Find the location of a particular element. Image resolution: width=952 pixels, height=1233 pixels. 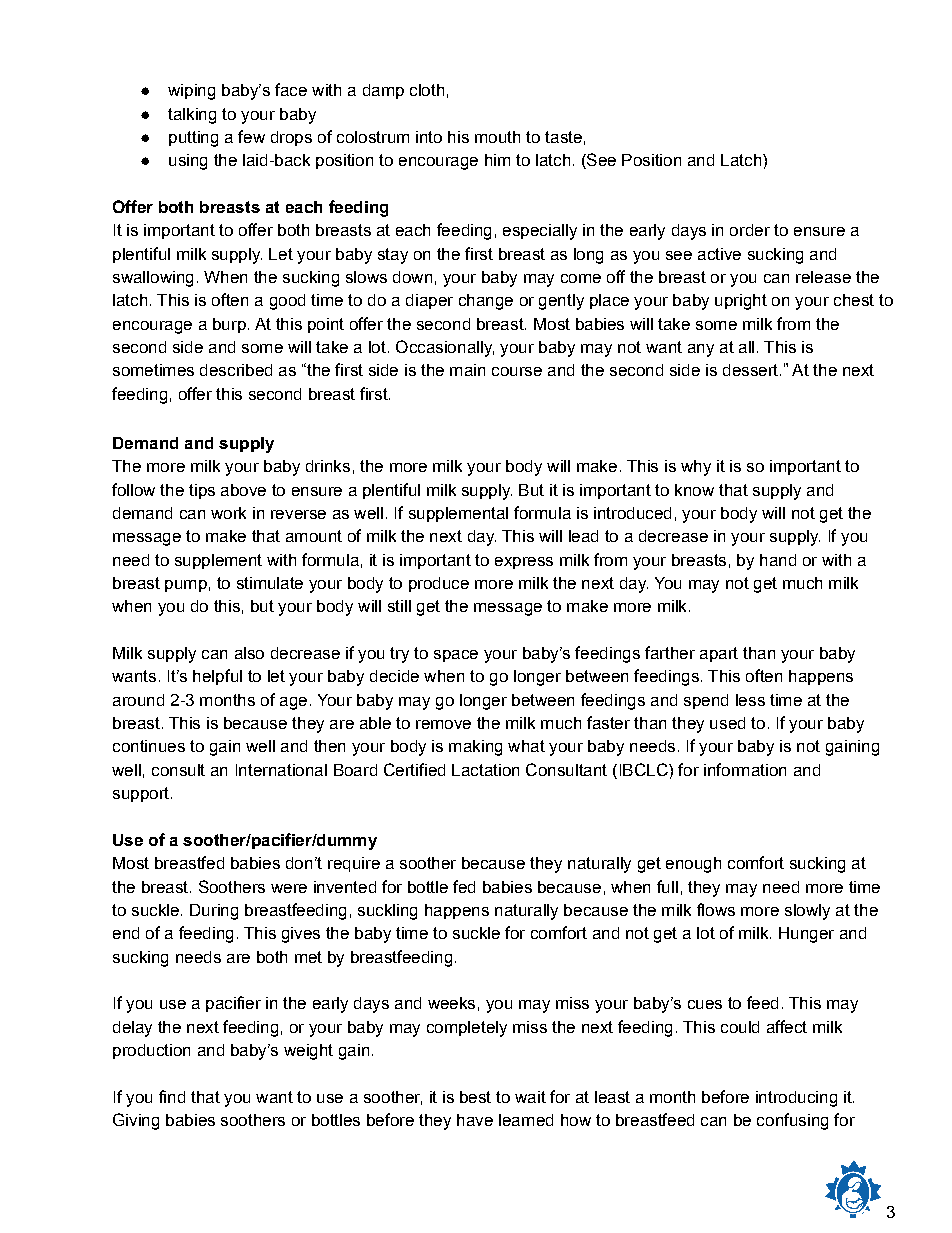

order is located at coordinates (750, 230).
